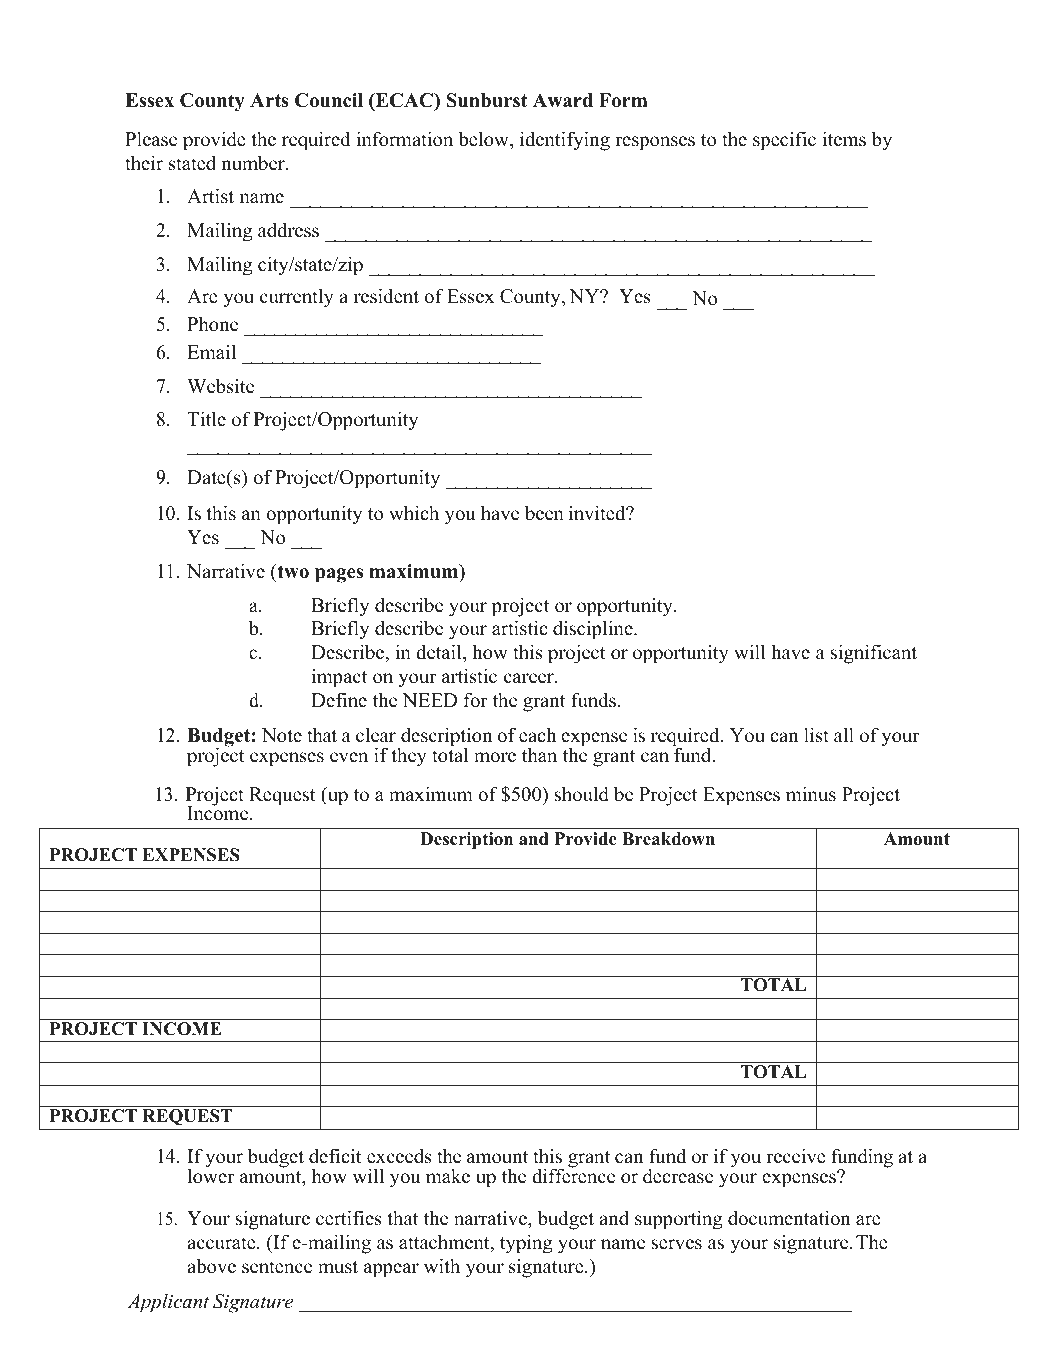 The width and height of the page is (1054, 1364). I want to click on career, so click(530, 678).
